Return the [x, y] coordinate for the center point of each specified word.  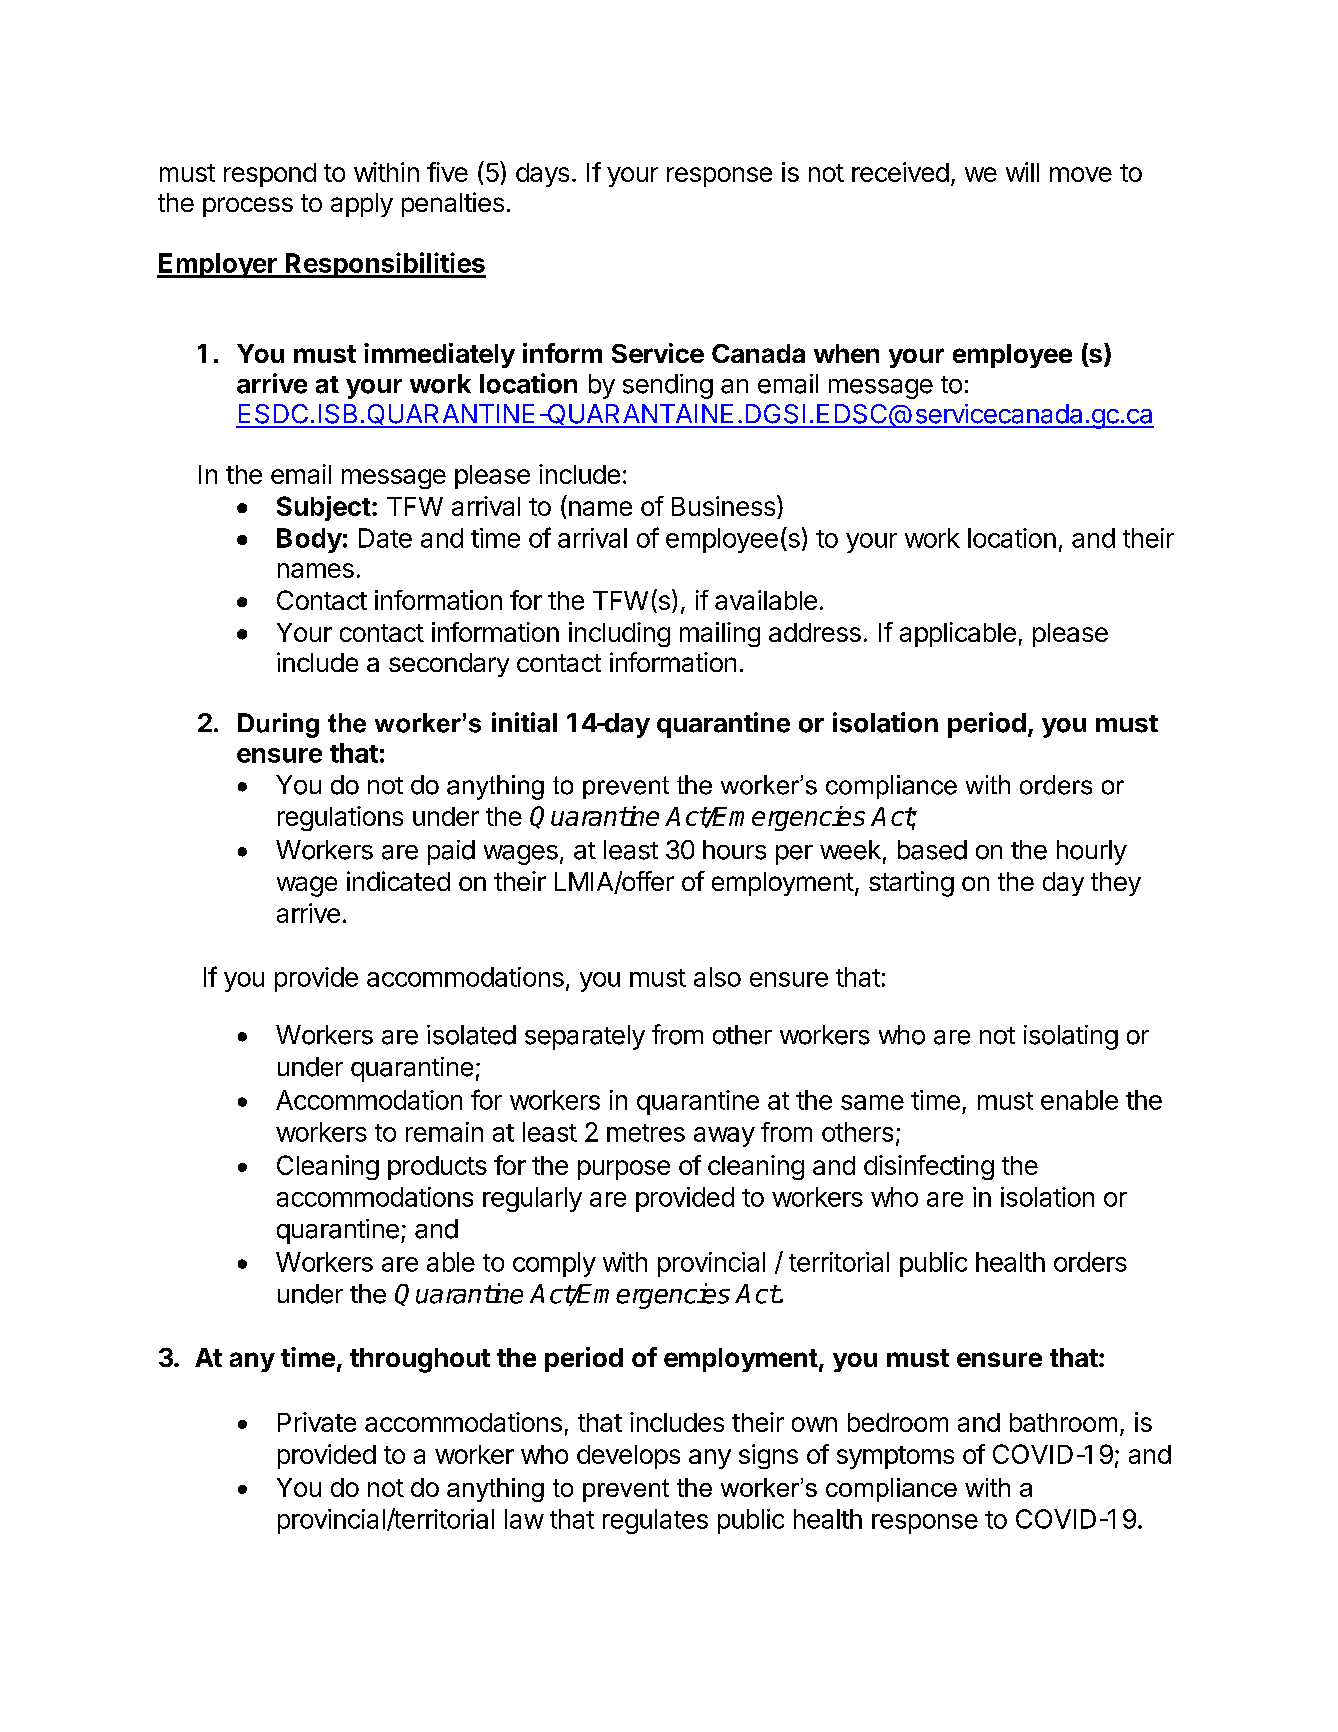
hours [734, 850]
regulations [340, 818]
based [932, 850]
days [542, 175]
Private [317, 1422]
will [1022, 172]
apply [362, 205]
